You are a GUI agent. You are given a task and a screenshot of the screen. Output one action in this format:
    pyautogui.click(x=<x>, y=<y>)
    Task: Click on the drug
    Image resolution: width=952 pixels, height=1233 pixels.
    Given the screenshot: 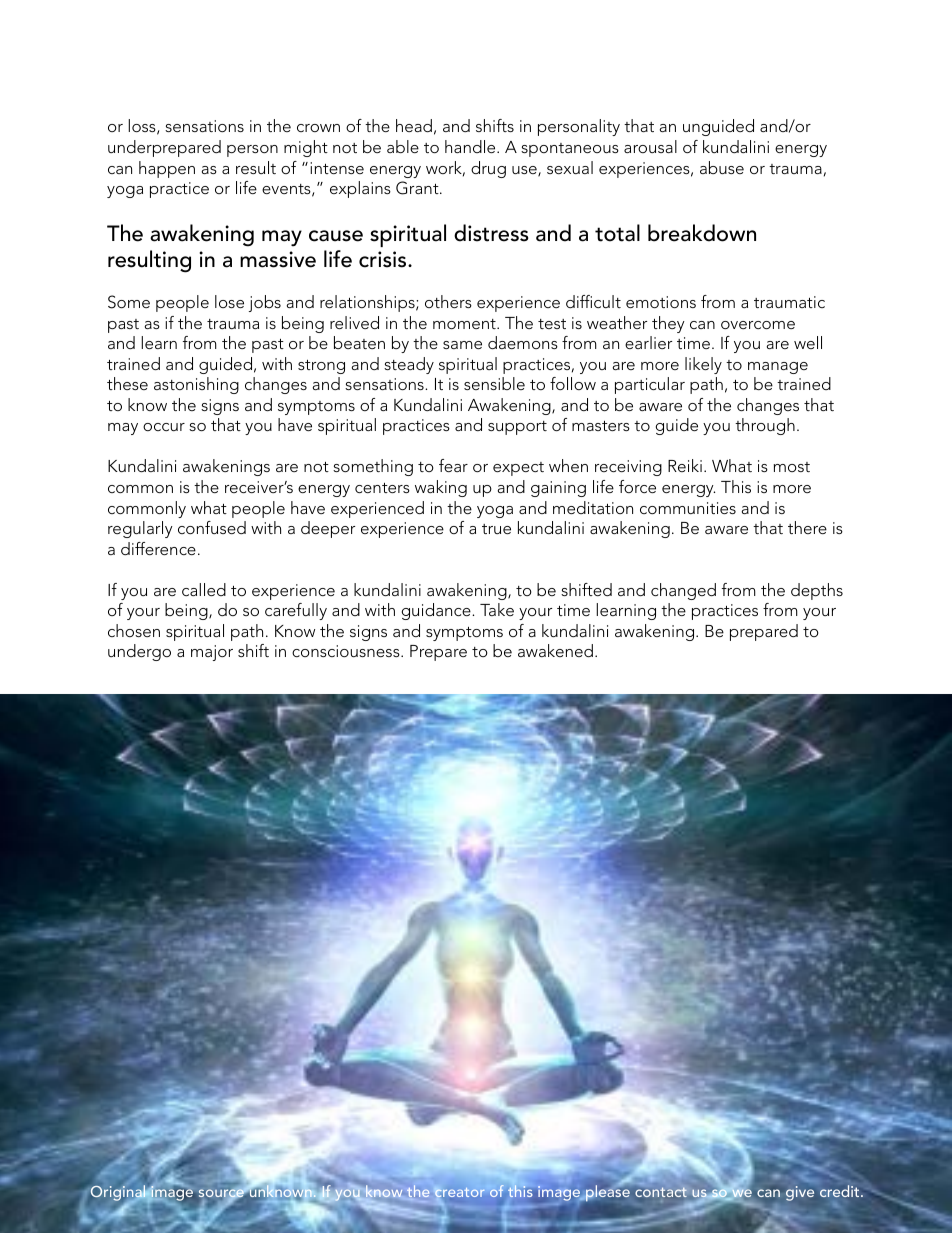 What is the action you would take?
    pyautogui.click(x=488, y=169)
